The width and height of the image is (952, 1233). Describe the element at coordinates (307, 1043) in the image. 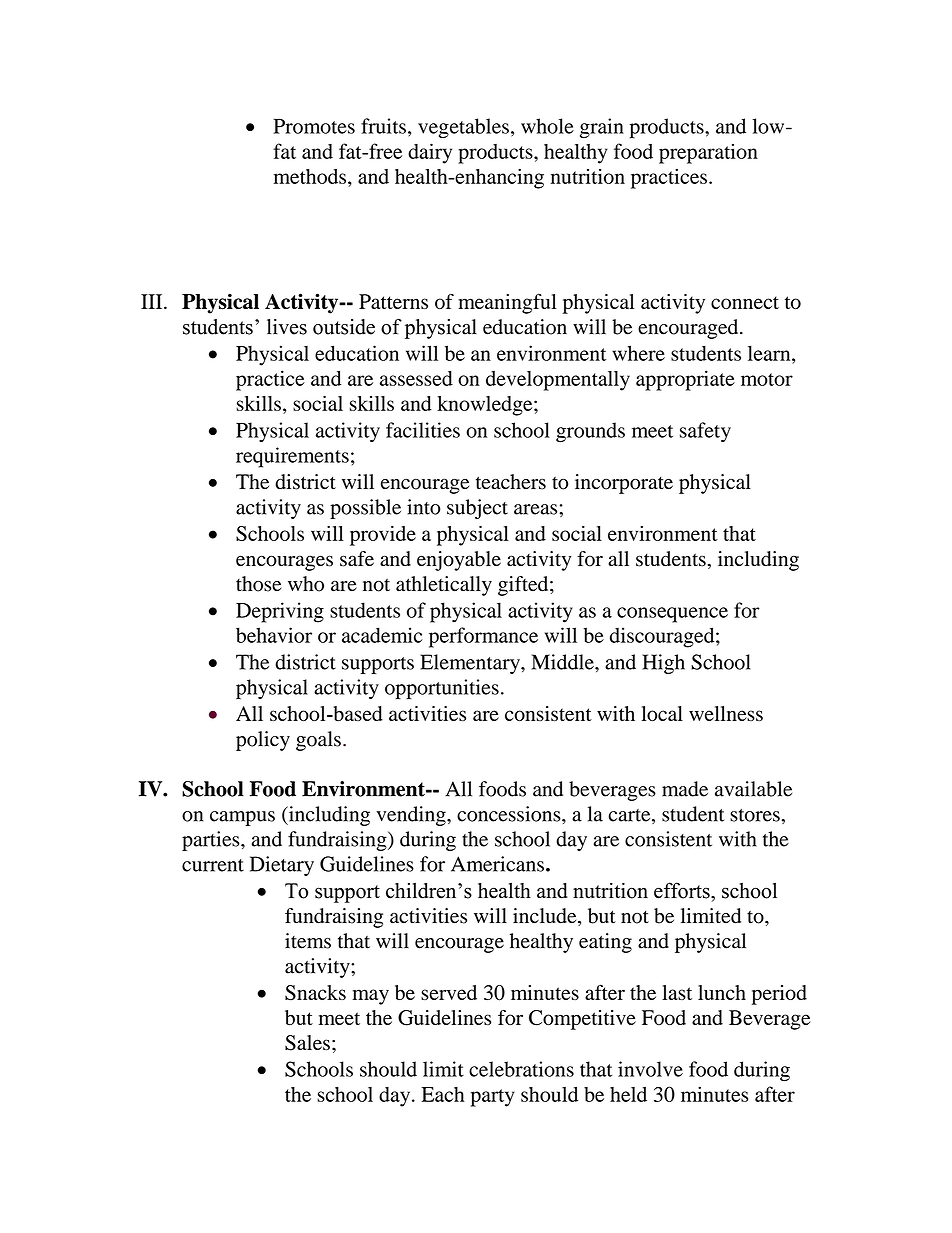

I see `Sales` at that location.
